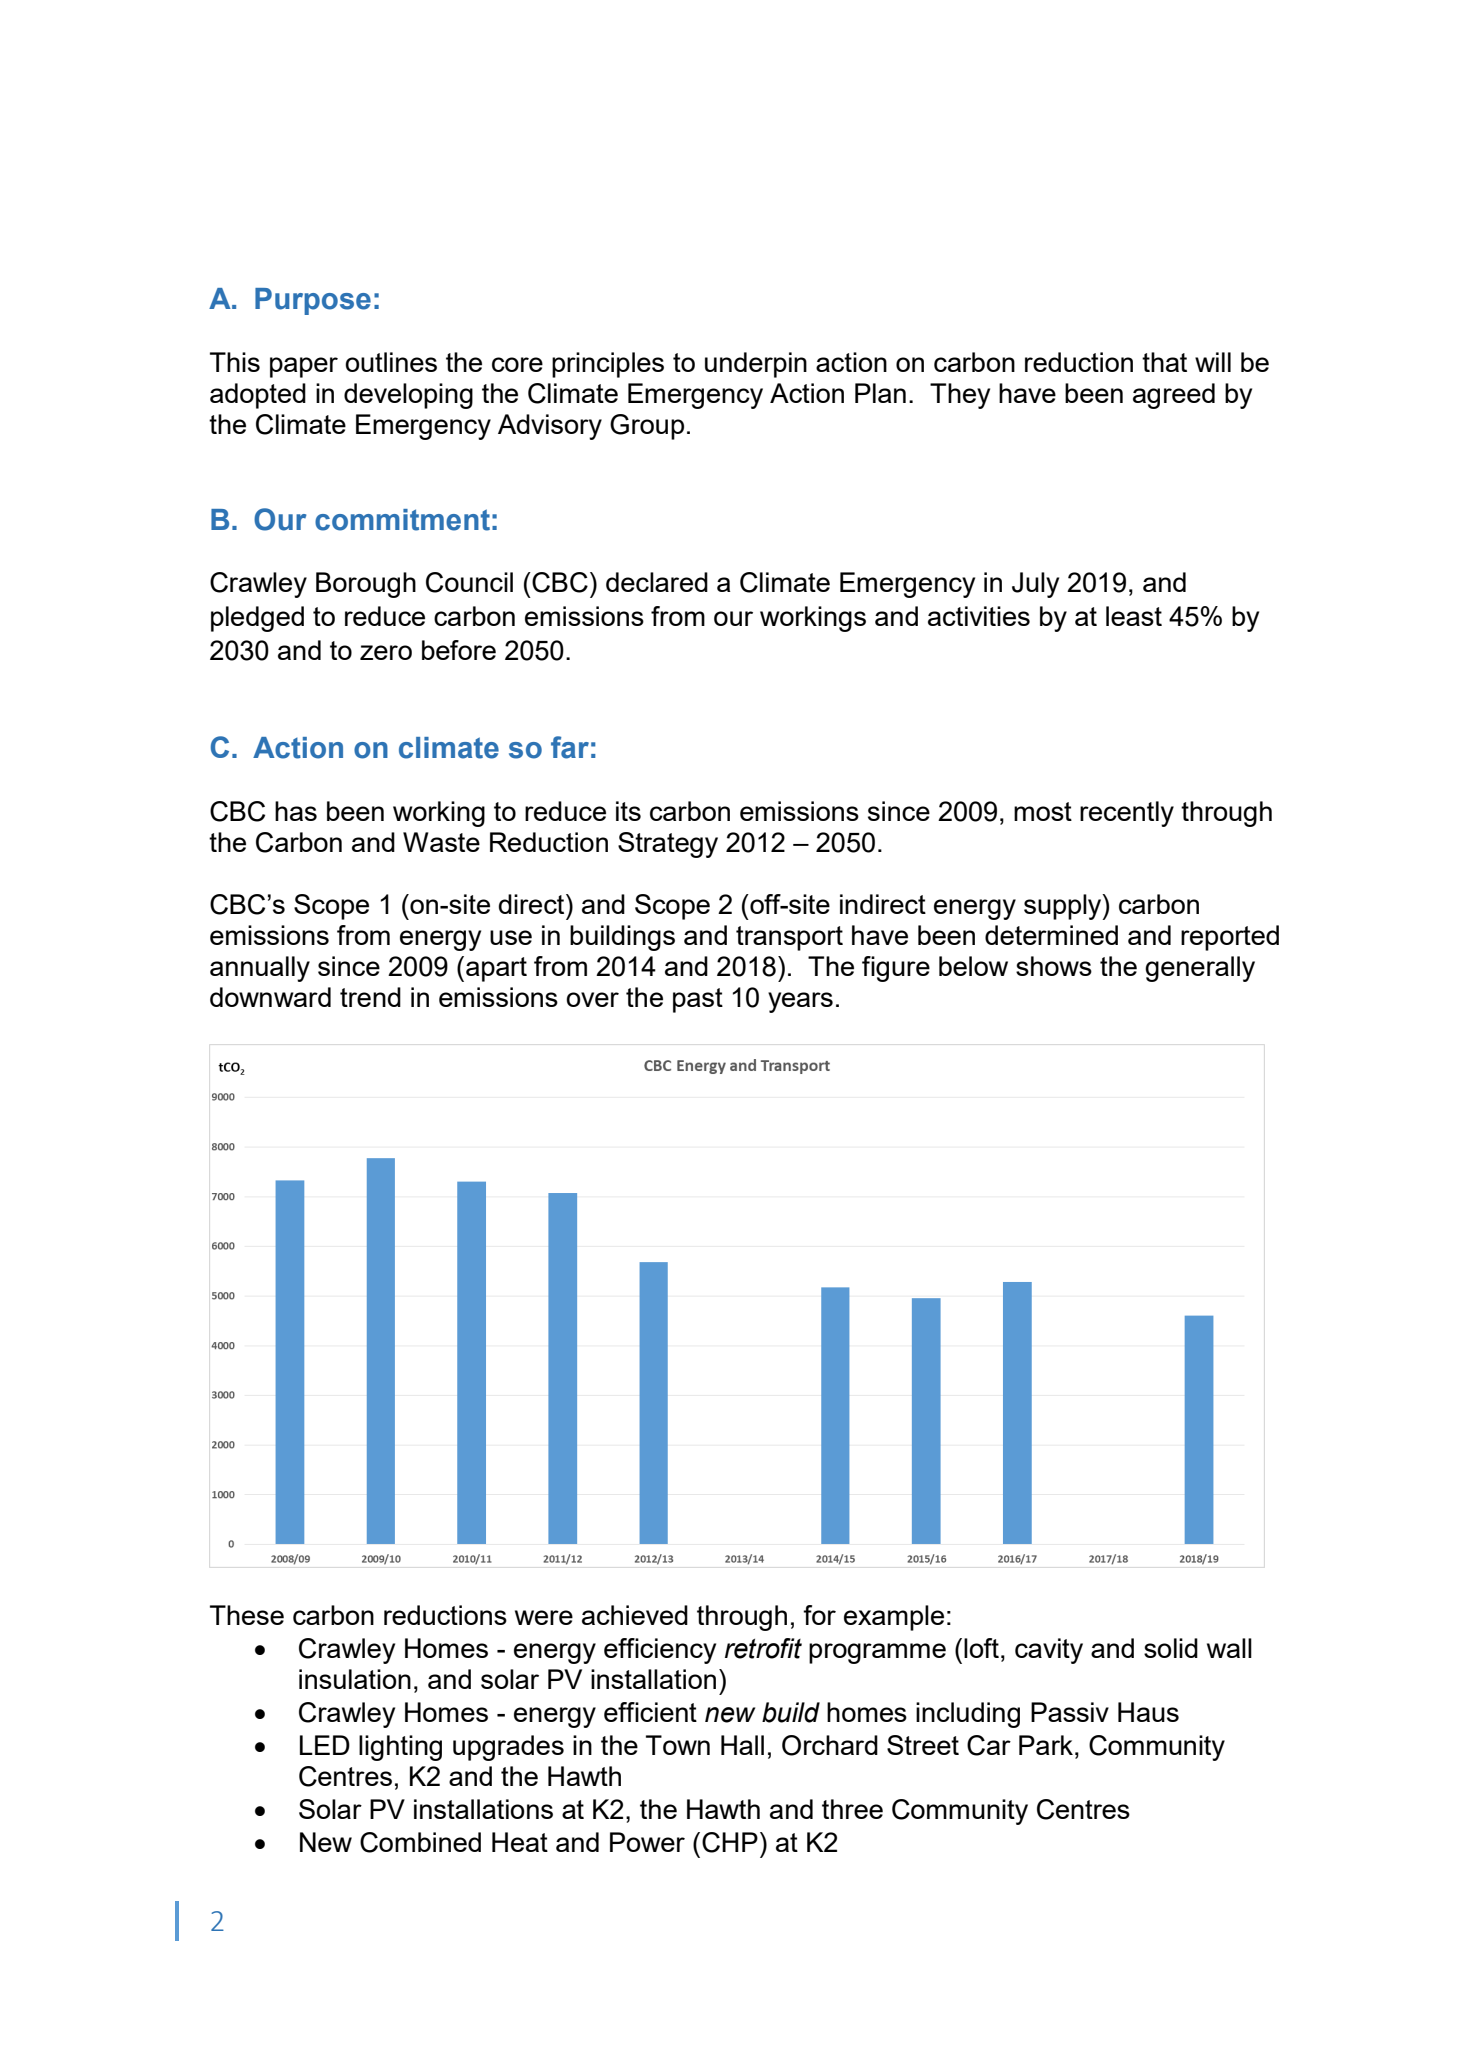 This image has height=2072, width=1465. What do you see at coordinates (400, 1748) in the image?
I see `lighting` at bounding box center [400, 1748].
